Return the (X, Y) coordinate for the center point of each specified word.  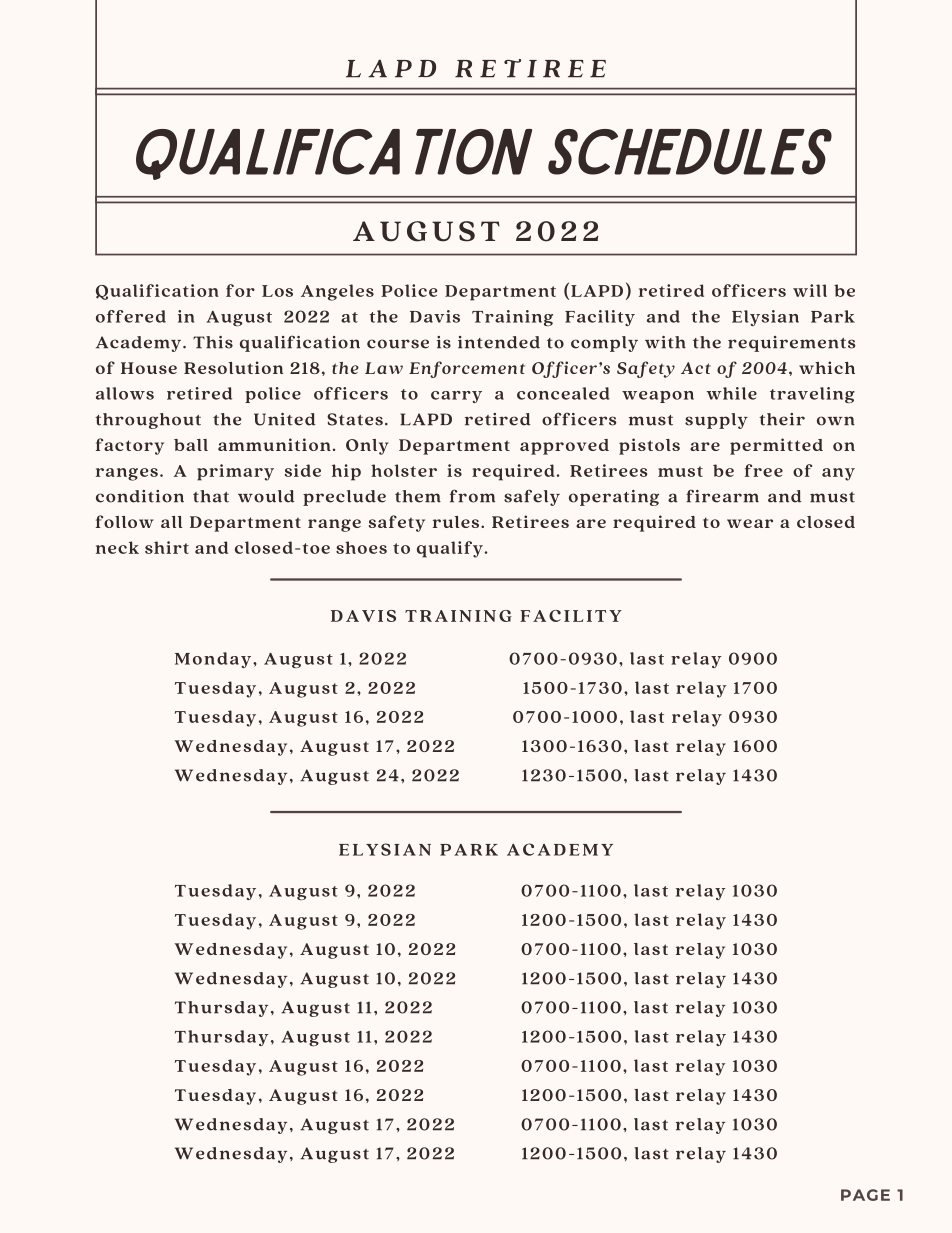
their (782, 419)
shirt (167, 547)
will (810, 290)
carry (456, 397)
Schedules (690, 152)
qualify (450, 549)
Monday (214, 660)
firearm (722, 496)
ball (191, 445)
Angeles (337, 292)
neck (117, 547)
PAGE (865, 1195)
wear (750, 523)
